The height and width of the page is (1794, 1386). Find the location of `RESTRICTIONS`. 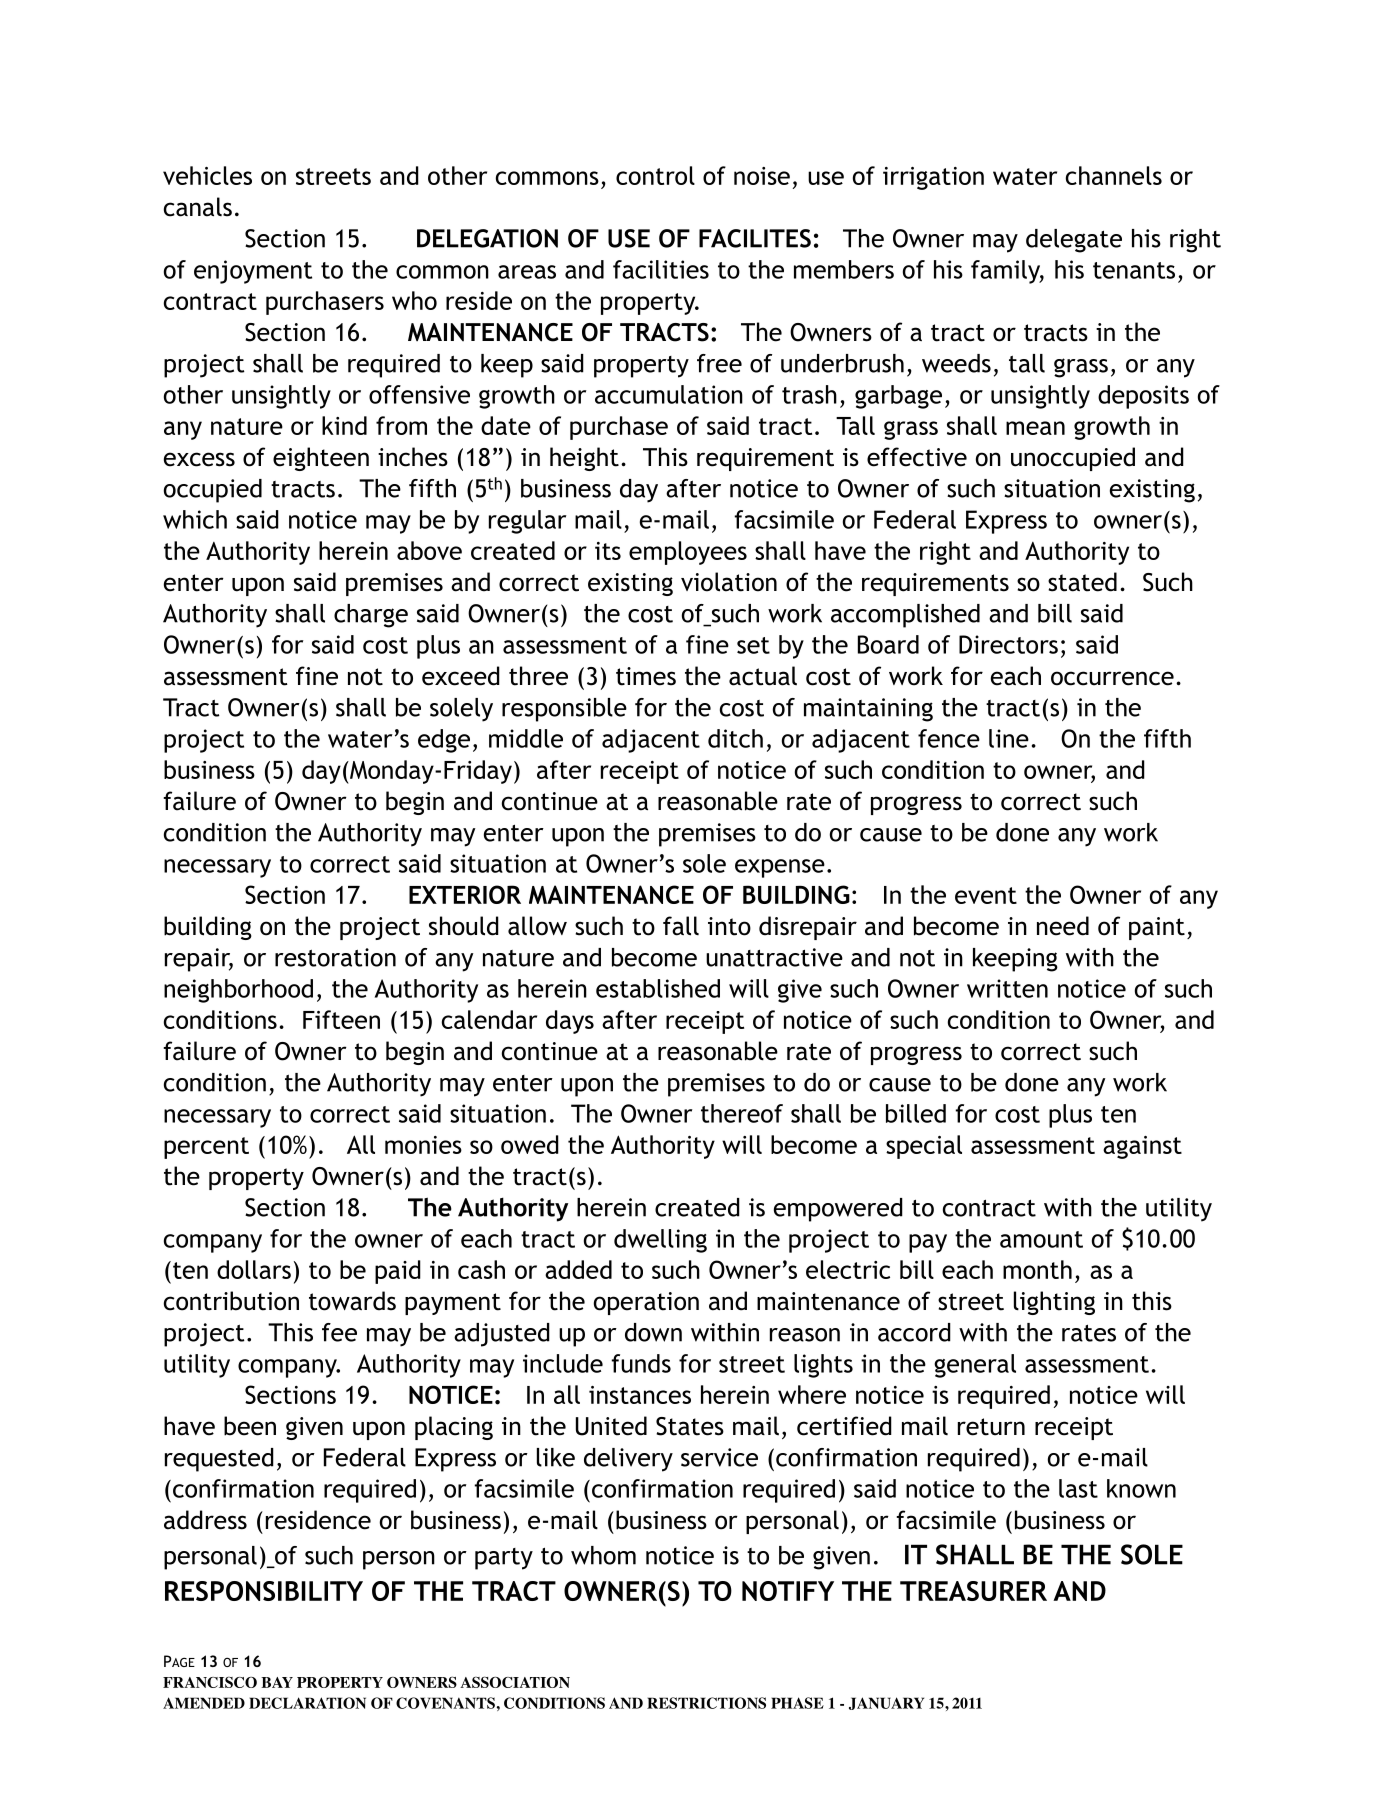

RESTRICTIONS is located at coordinates (706, 1703).
